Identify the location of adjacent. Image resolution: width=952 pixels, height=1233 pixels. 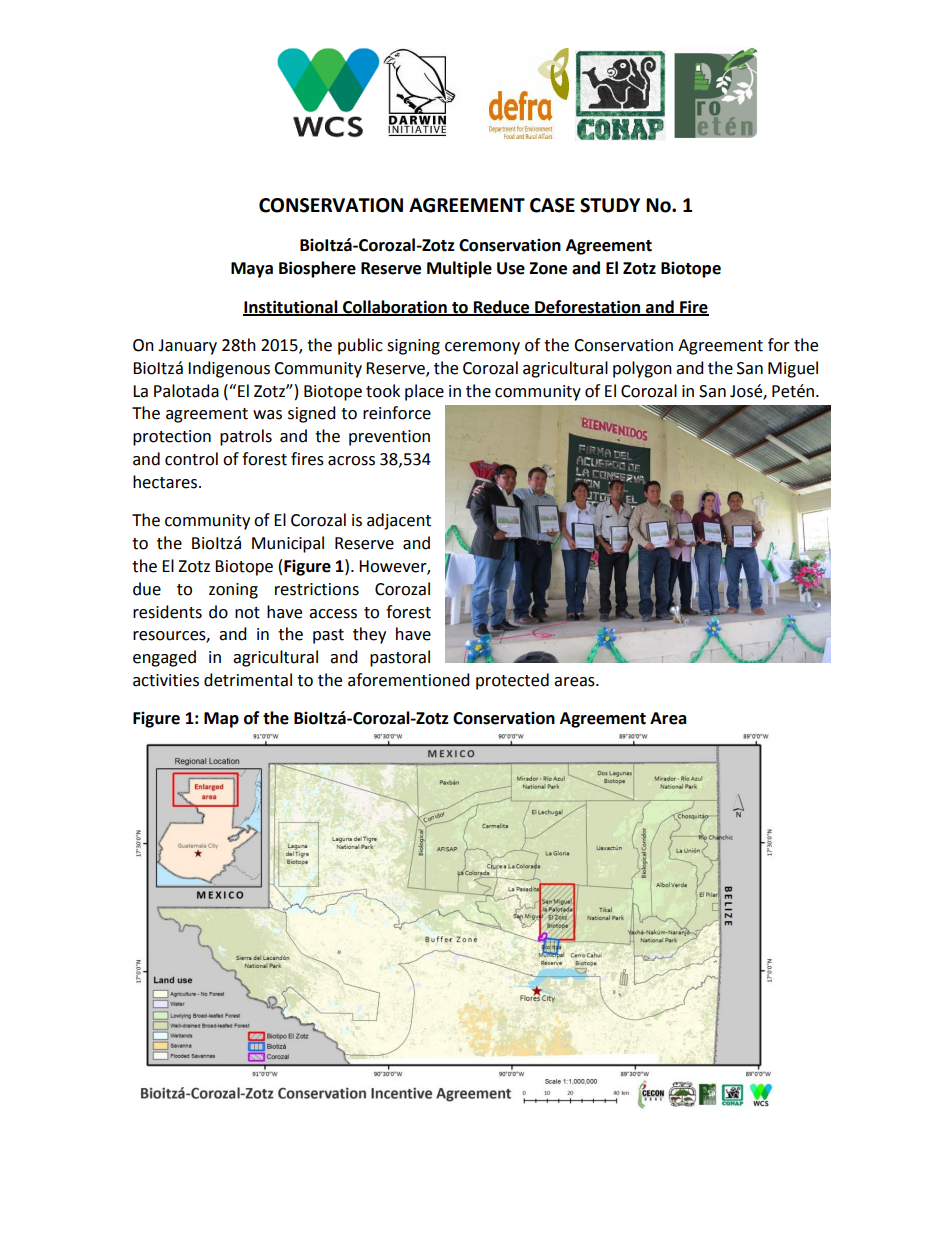
(399, 521).
